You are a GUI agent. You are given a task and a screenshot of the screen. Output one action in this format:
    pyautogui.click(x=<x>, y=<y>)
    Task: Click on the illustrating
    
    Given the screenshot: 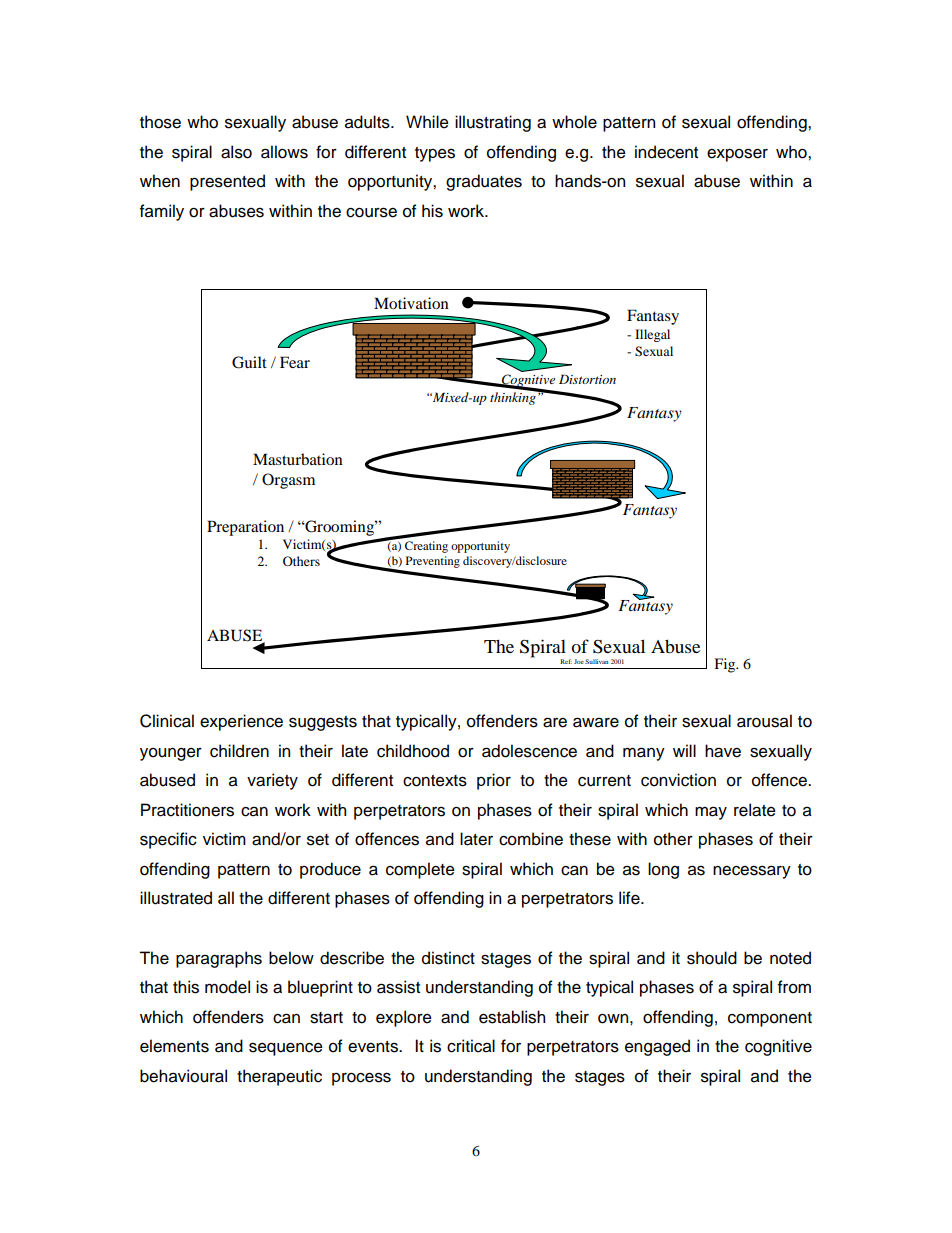 What is the action you would take?
    pyautogui.click(x=493, y=123)
